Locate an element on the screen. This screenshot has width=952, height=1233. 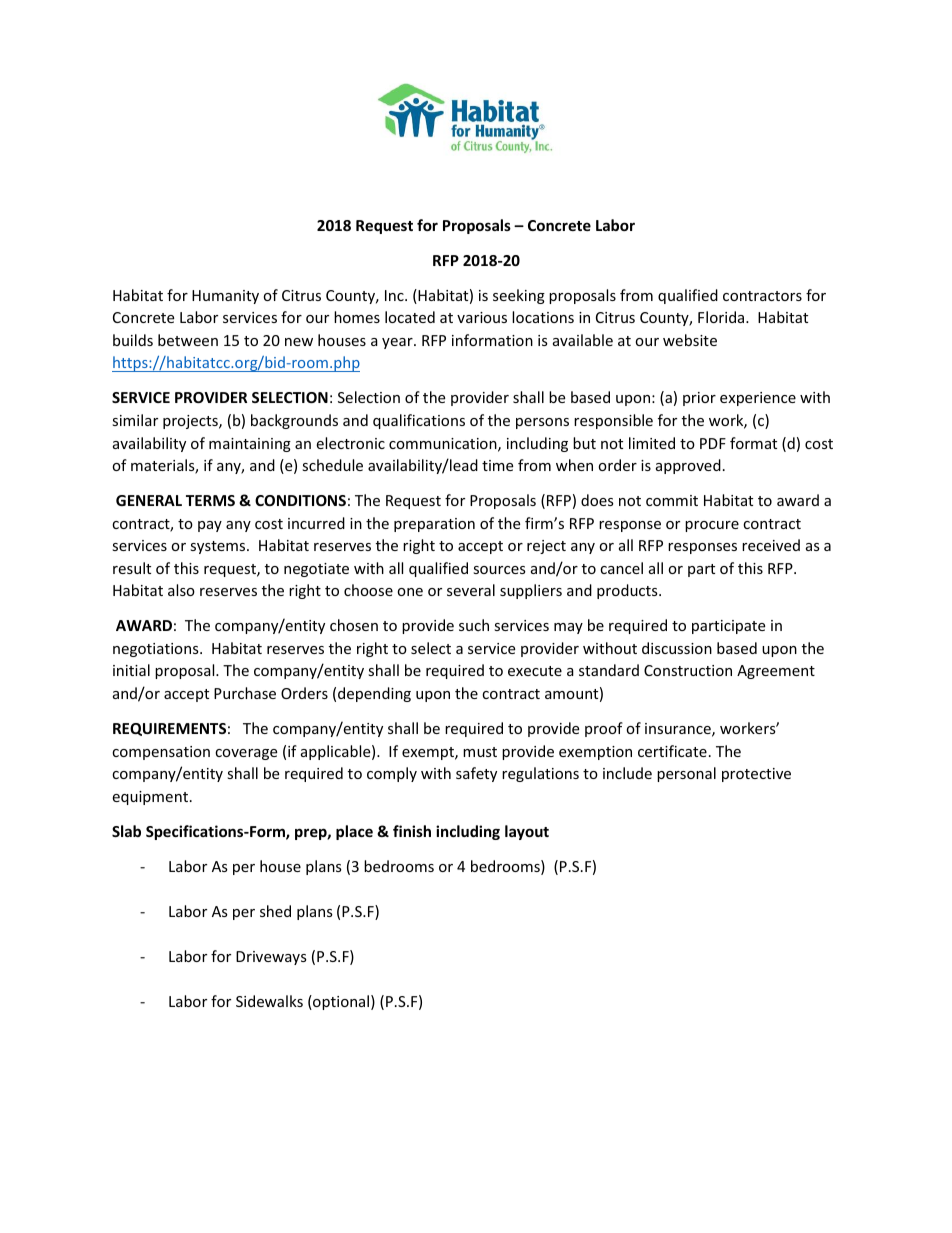
shed is located at coordinates (275, 911).
